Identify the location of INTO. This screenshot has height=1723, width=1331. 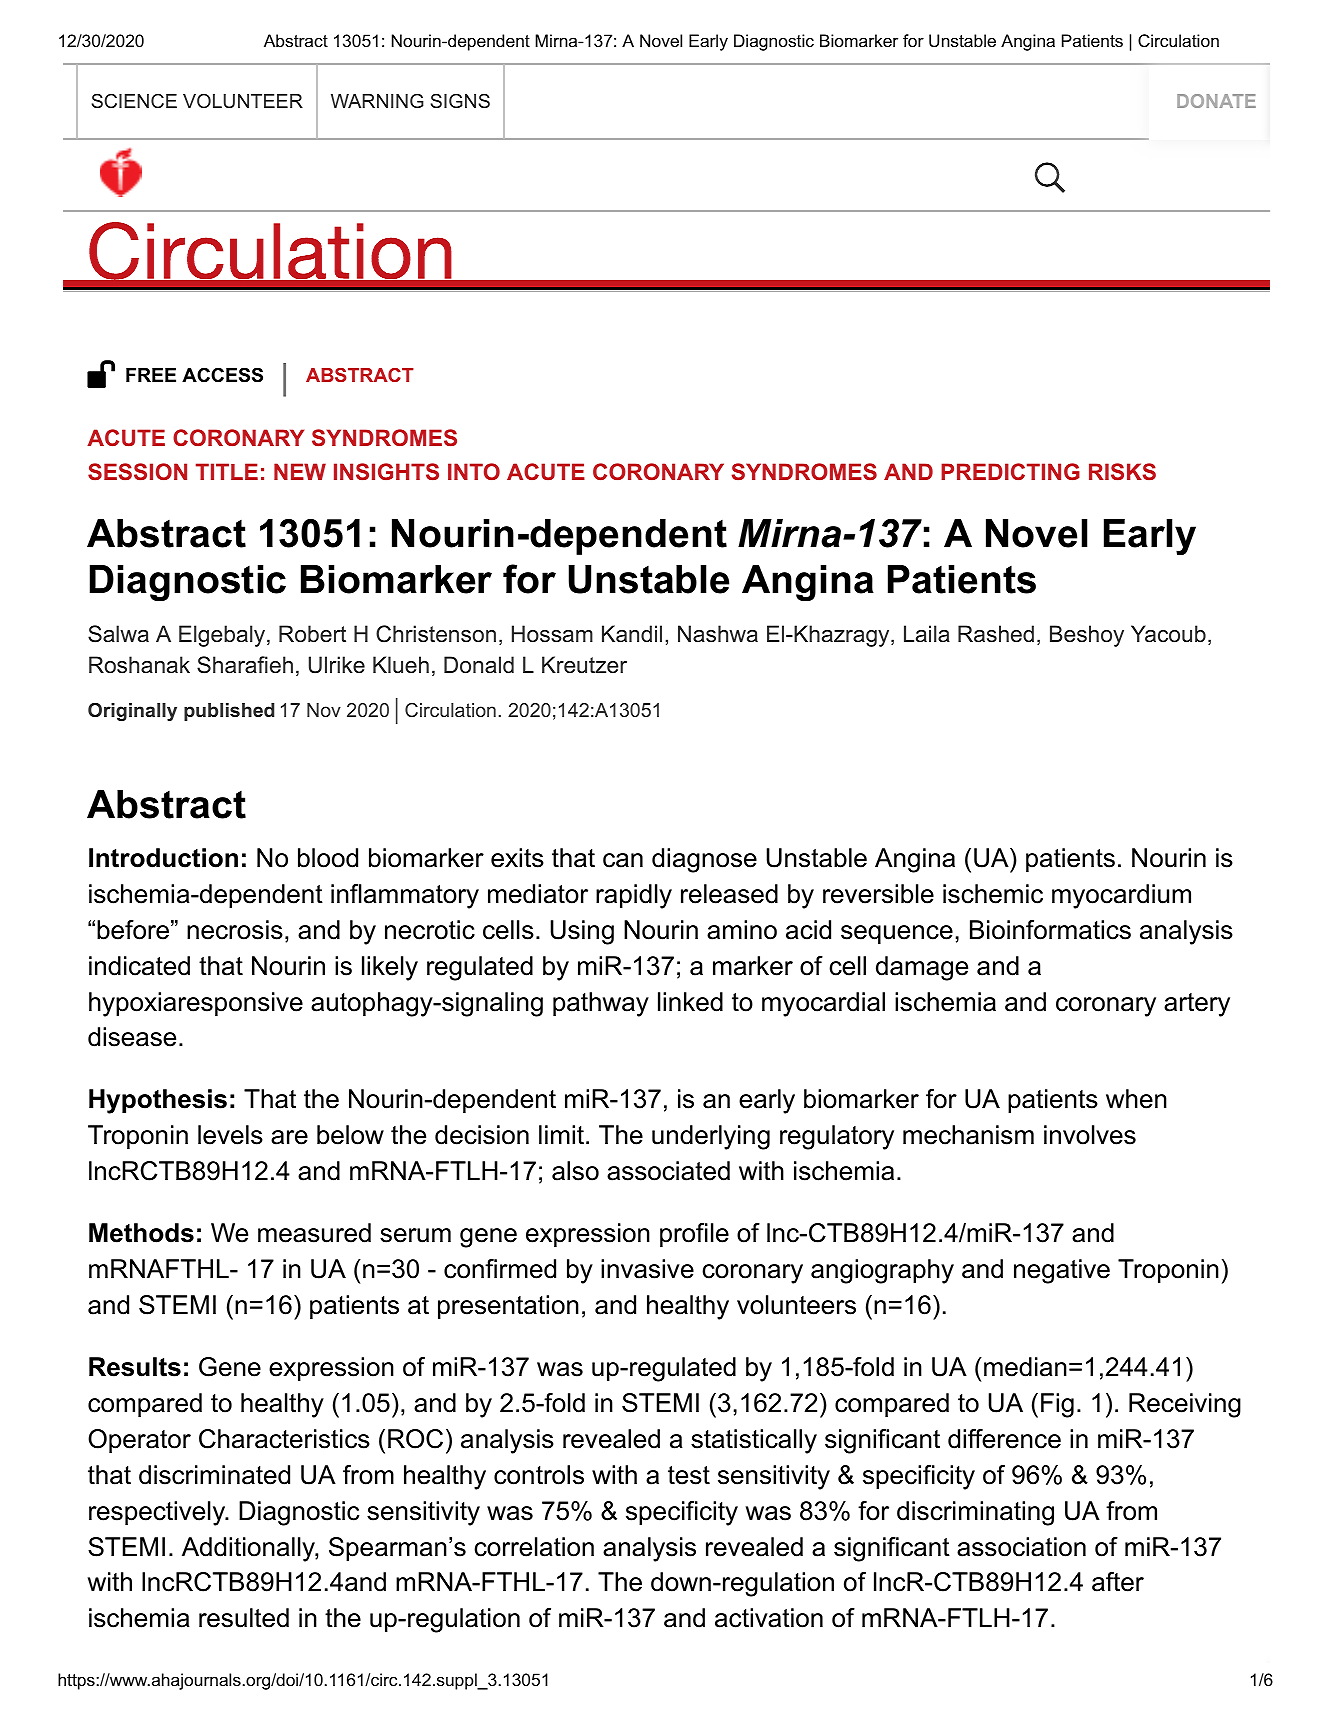
(474, 471).
